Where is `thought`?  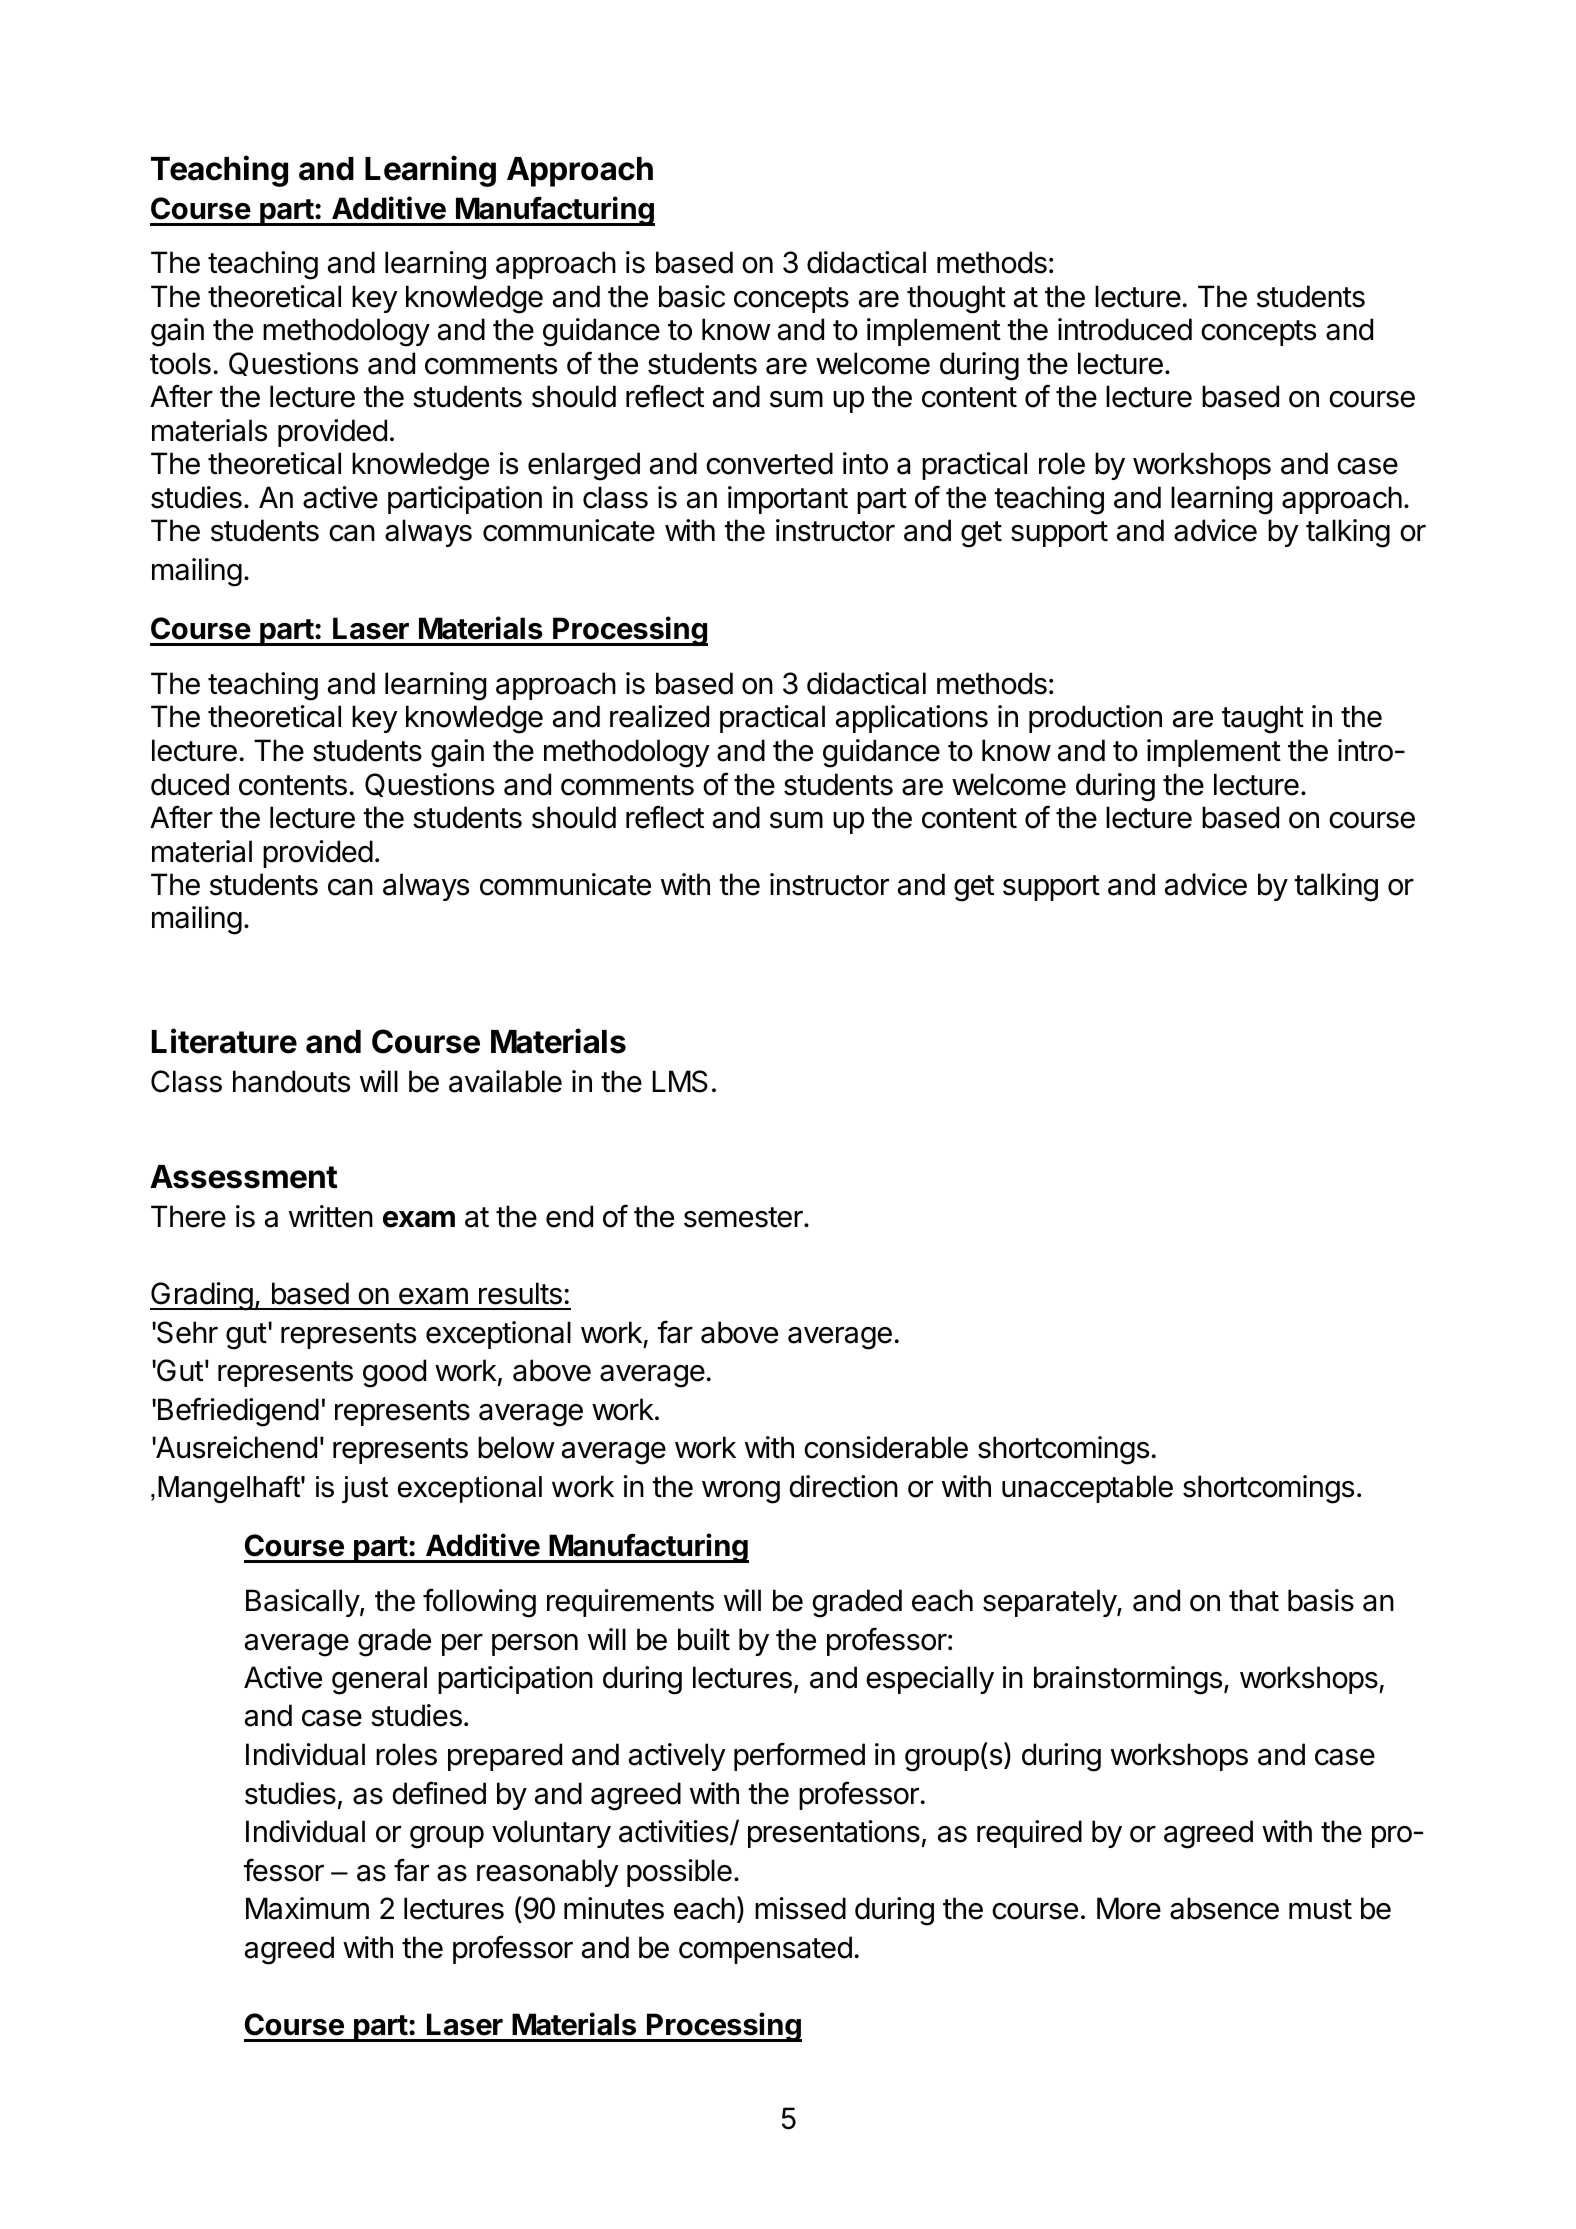
thought is located at coordinates (956, 299).
